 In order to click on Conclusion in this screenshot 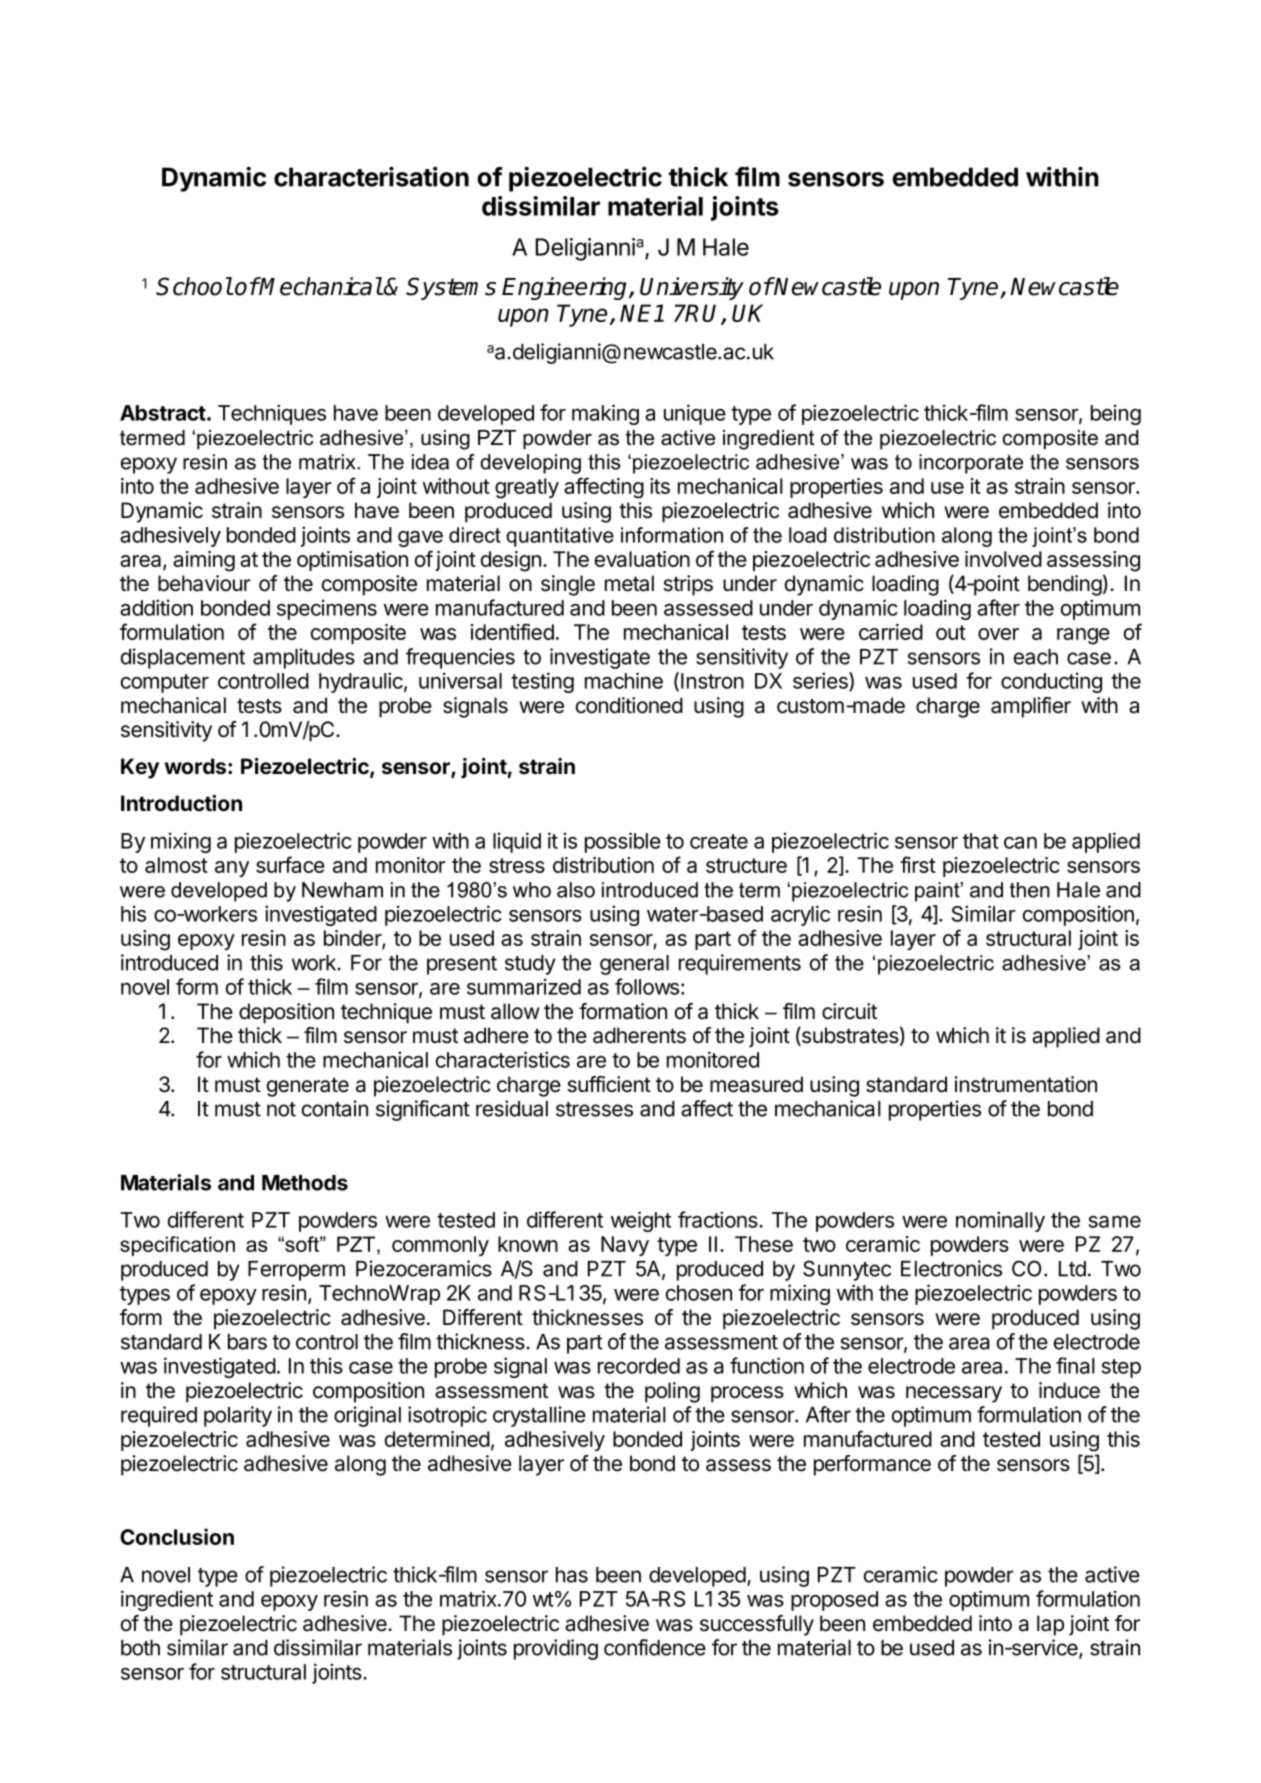, I will do `click(177, 1536)`.
